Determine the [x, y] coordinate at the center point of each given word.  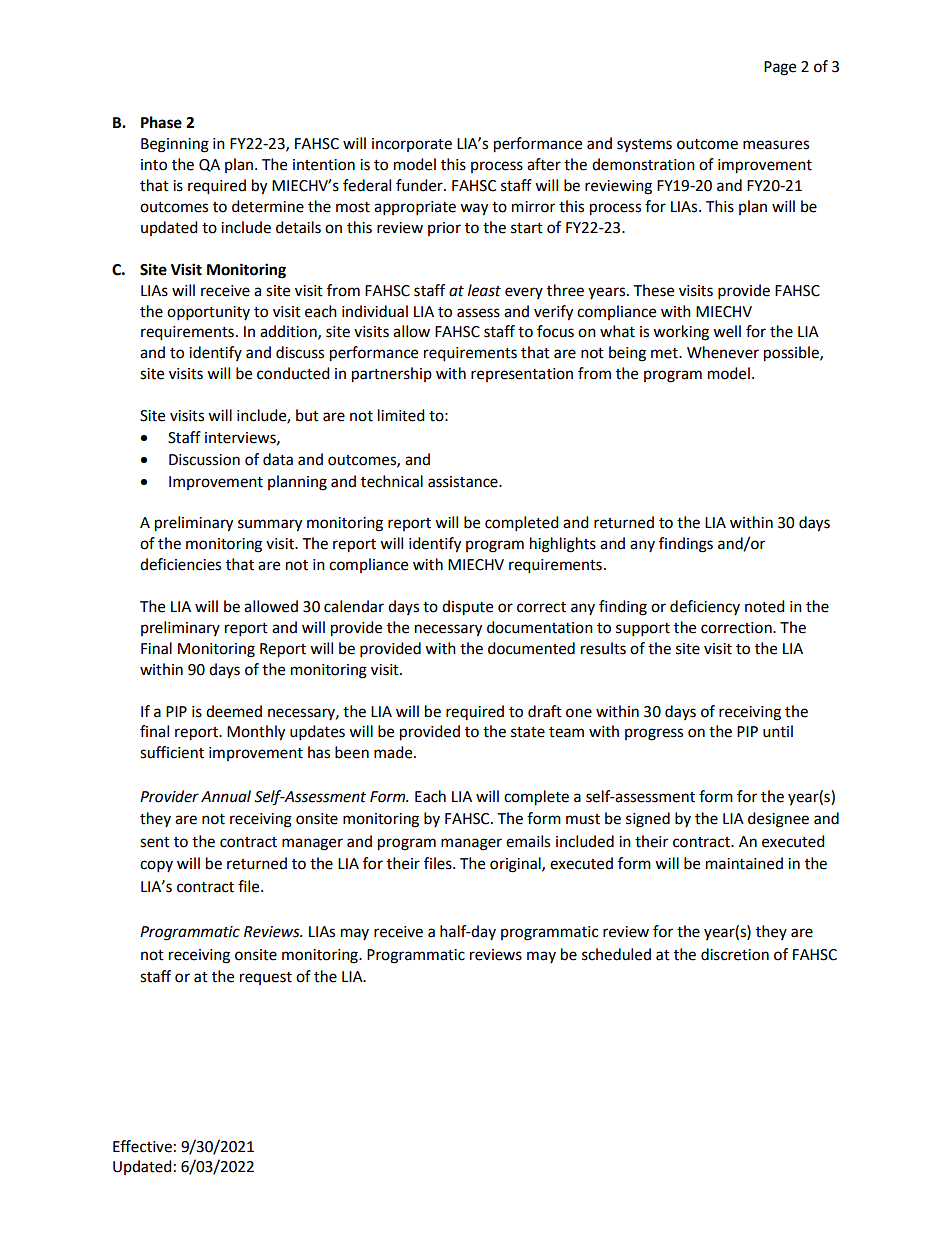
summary [270, 525]
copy [156, 866]
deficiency [705, 607]
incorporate [412, 145]
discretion [735, 954]
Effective [142, 1146]
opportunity [208, 313]
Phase [161, 122]
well [727, 331]
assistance [464, 482]
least [484, 290]
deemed [234, 711]
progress [654, 734]
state [528, 732]
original [516, 865]
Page [780, 68]
